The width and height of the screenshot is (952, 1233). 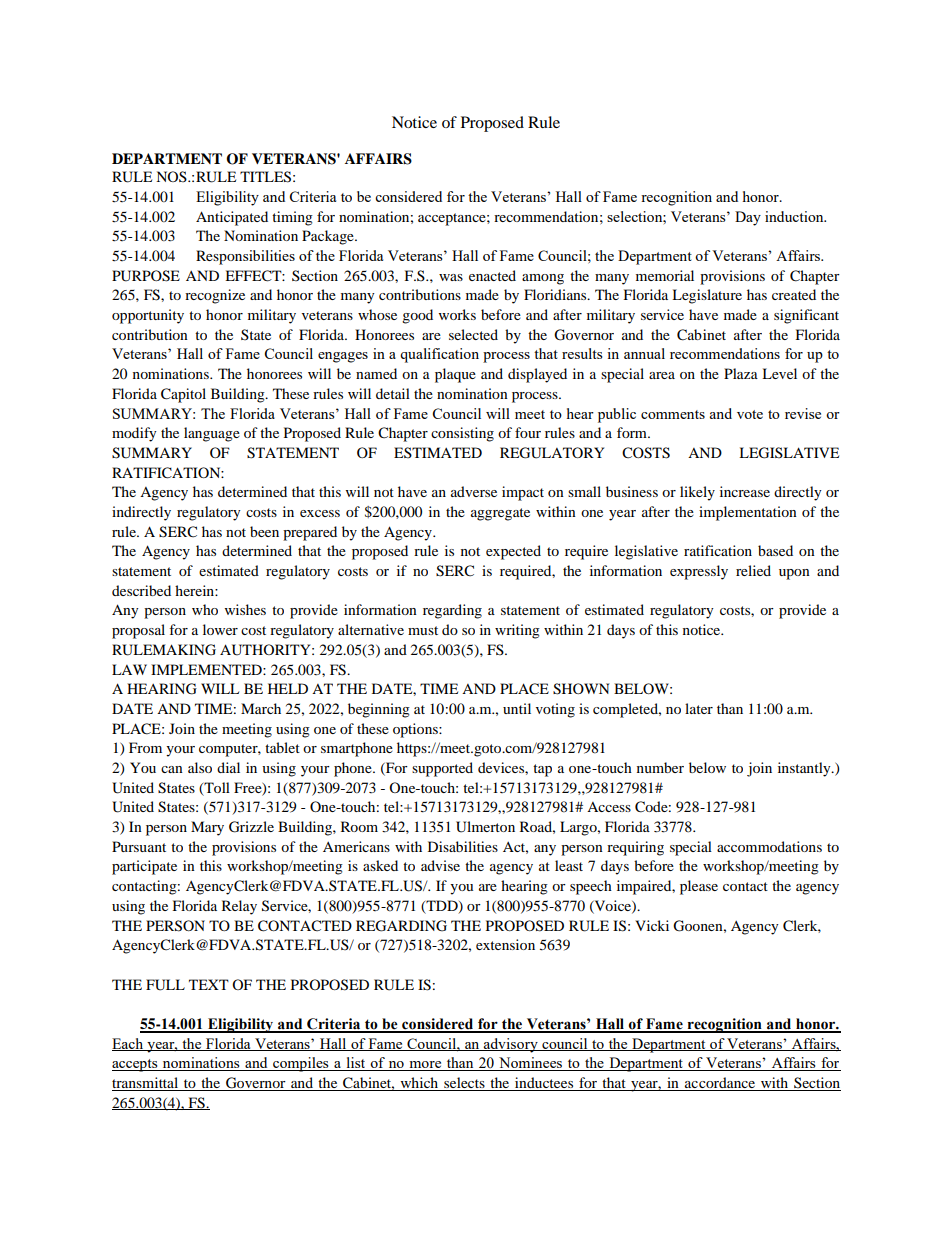 I want to click on was, so click(x=451, y=277).
